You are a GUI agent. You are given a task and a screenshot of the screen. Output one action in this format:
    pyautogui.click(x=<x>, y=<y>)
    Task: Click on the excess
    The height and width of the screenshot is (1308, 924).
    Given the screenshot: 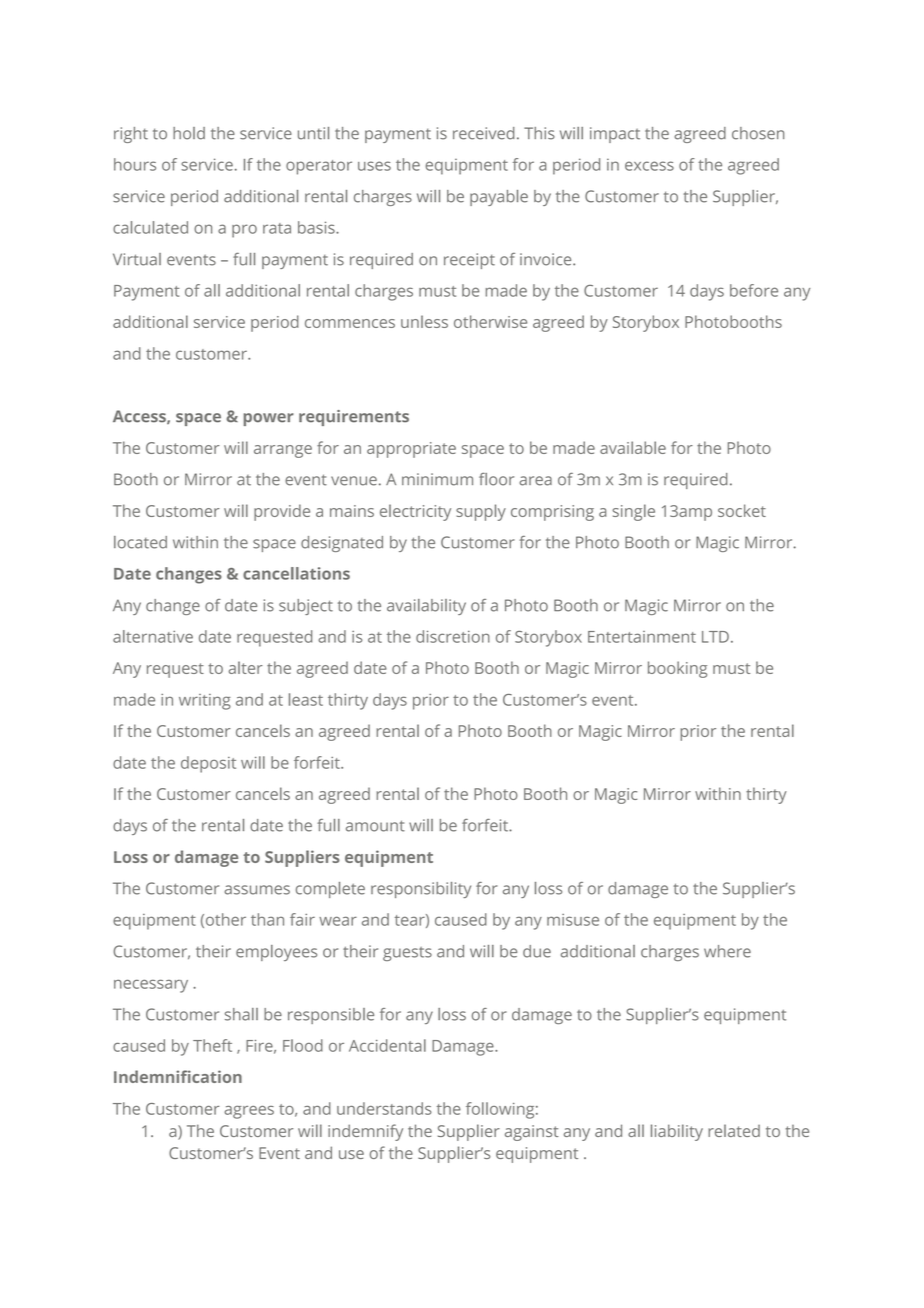 What is the action you would take?
    pyautogui.click(x=649, y=166)
